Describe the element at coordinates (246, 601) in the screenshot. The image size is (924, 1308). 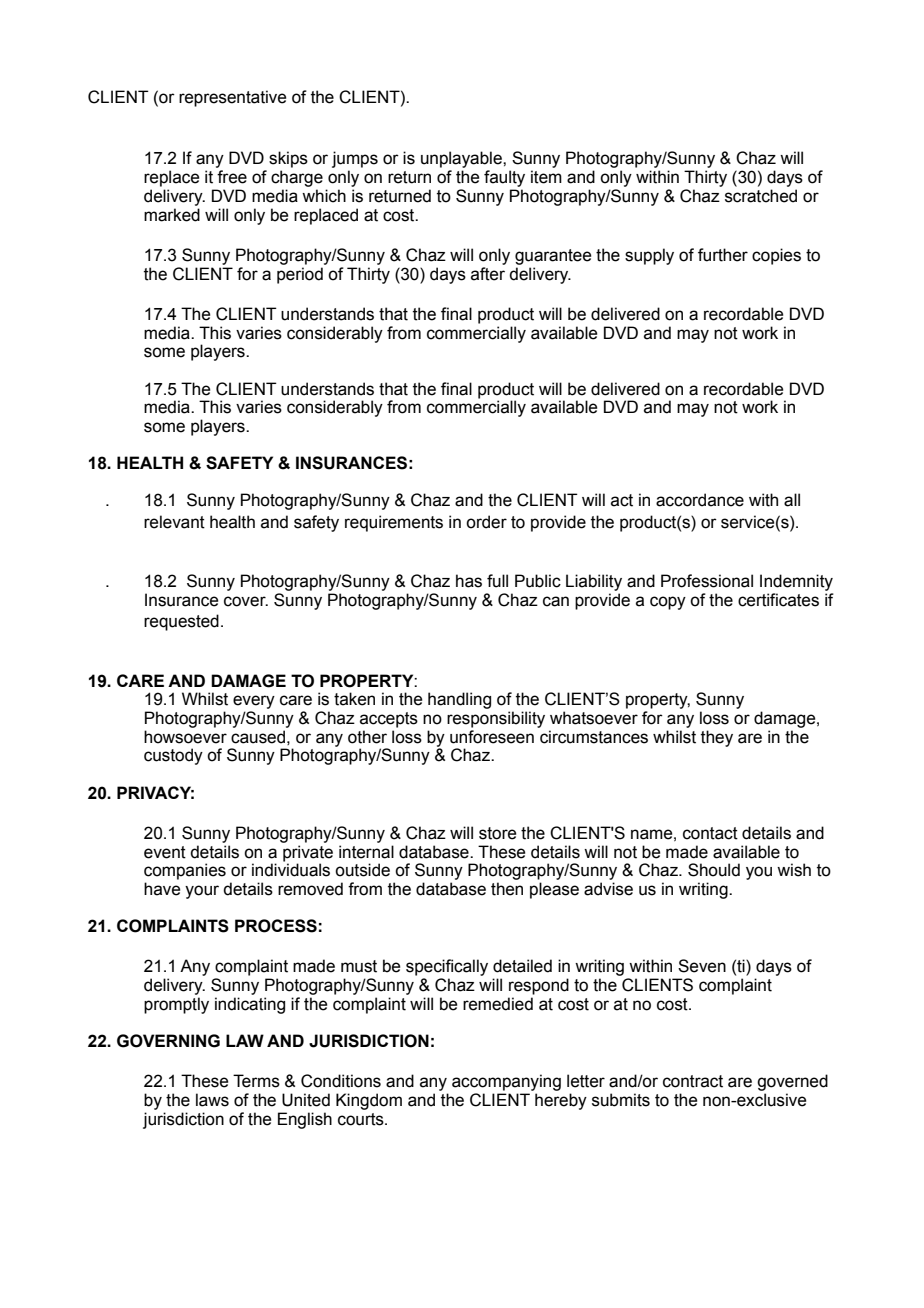
I see `cover` at that location.
